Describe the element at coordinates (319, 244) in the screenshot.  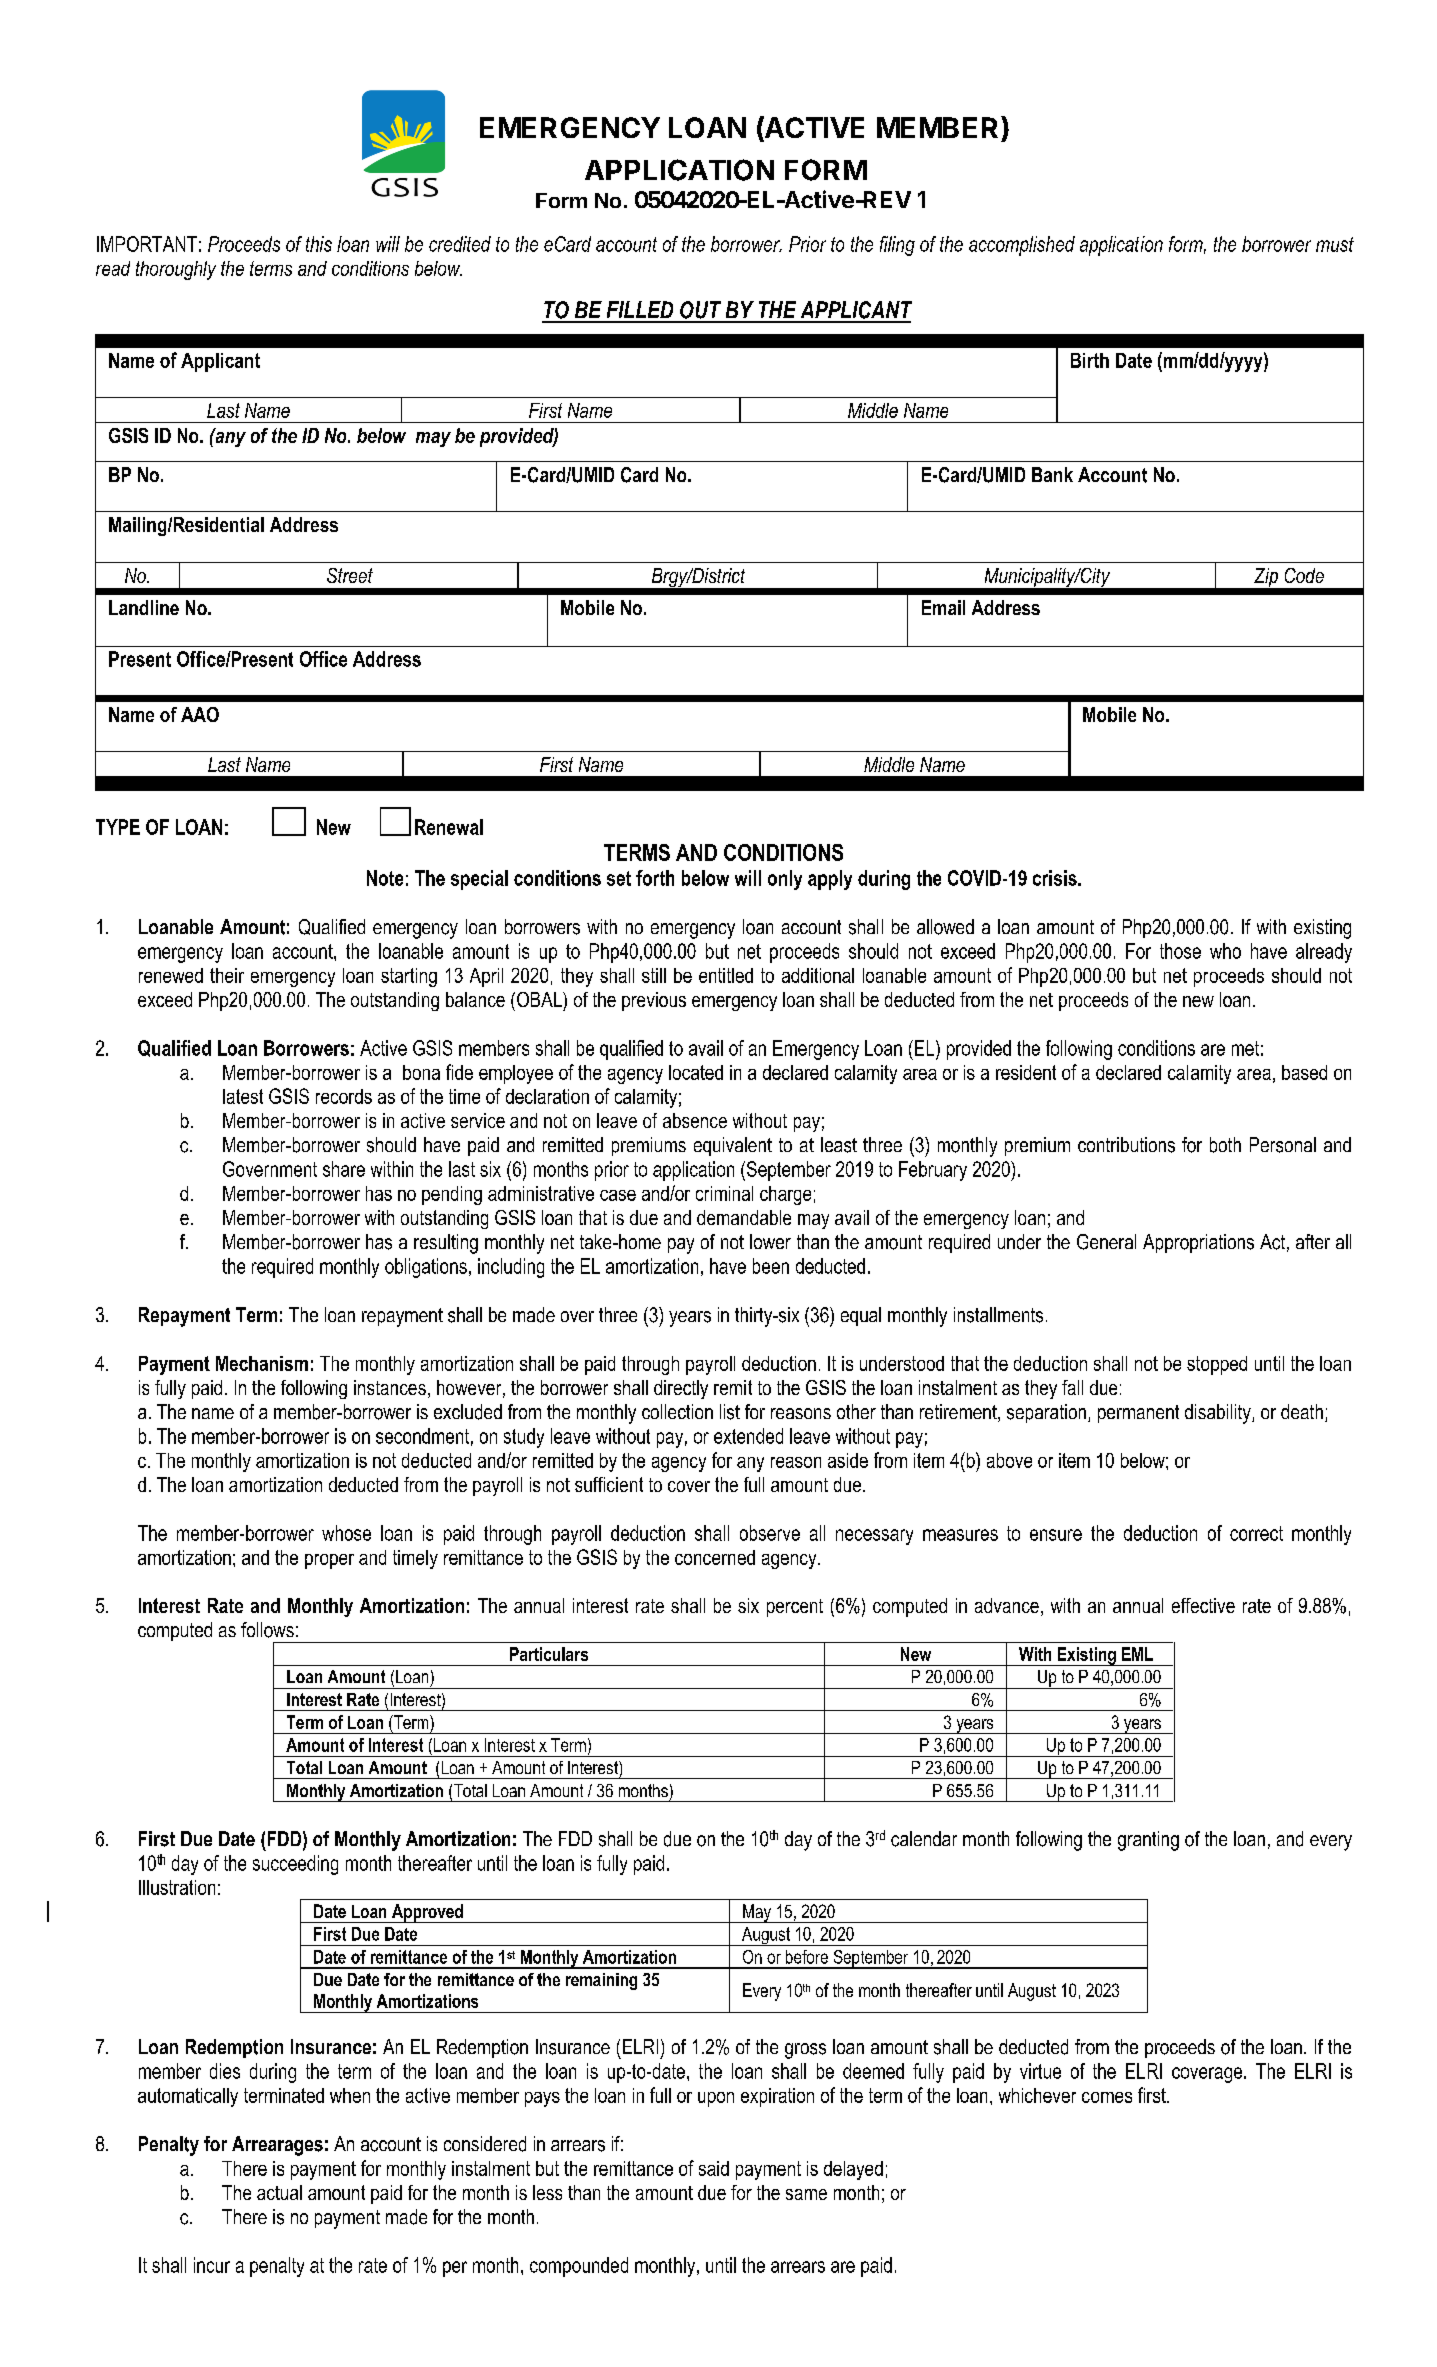
I see `this` at that location.
